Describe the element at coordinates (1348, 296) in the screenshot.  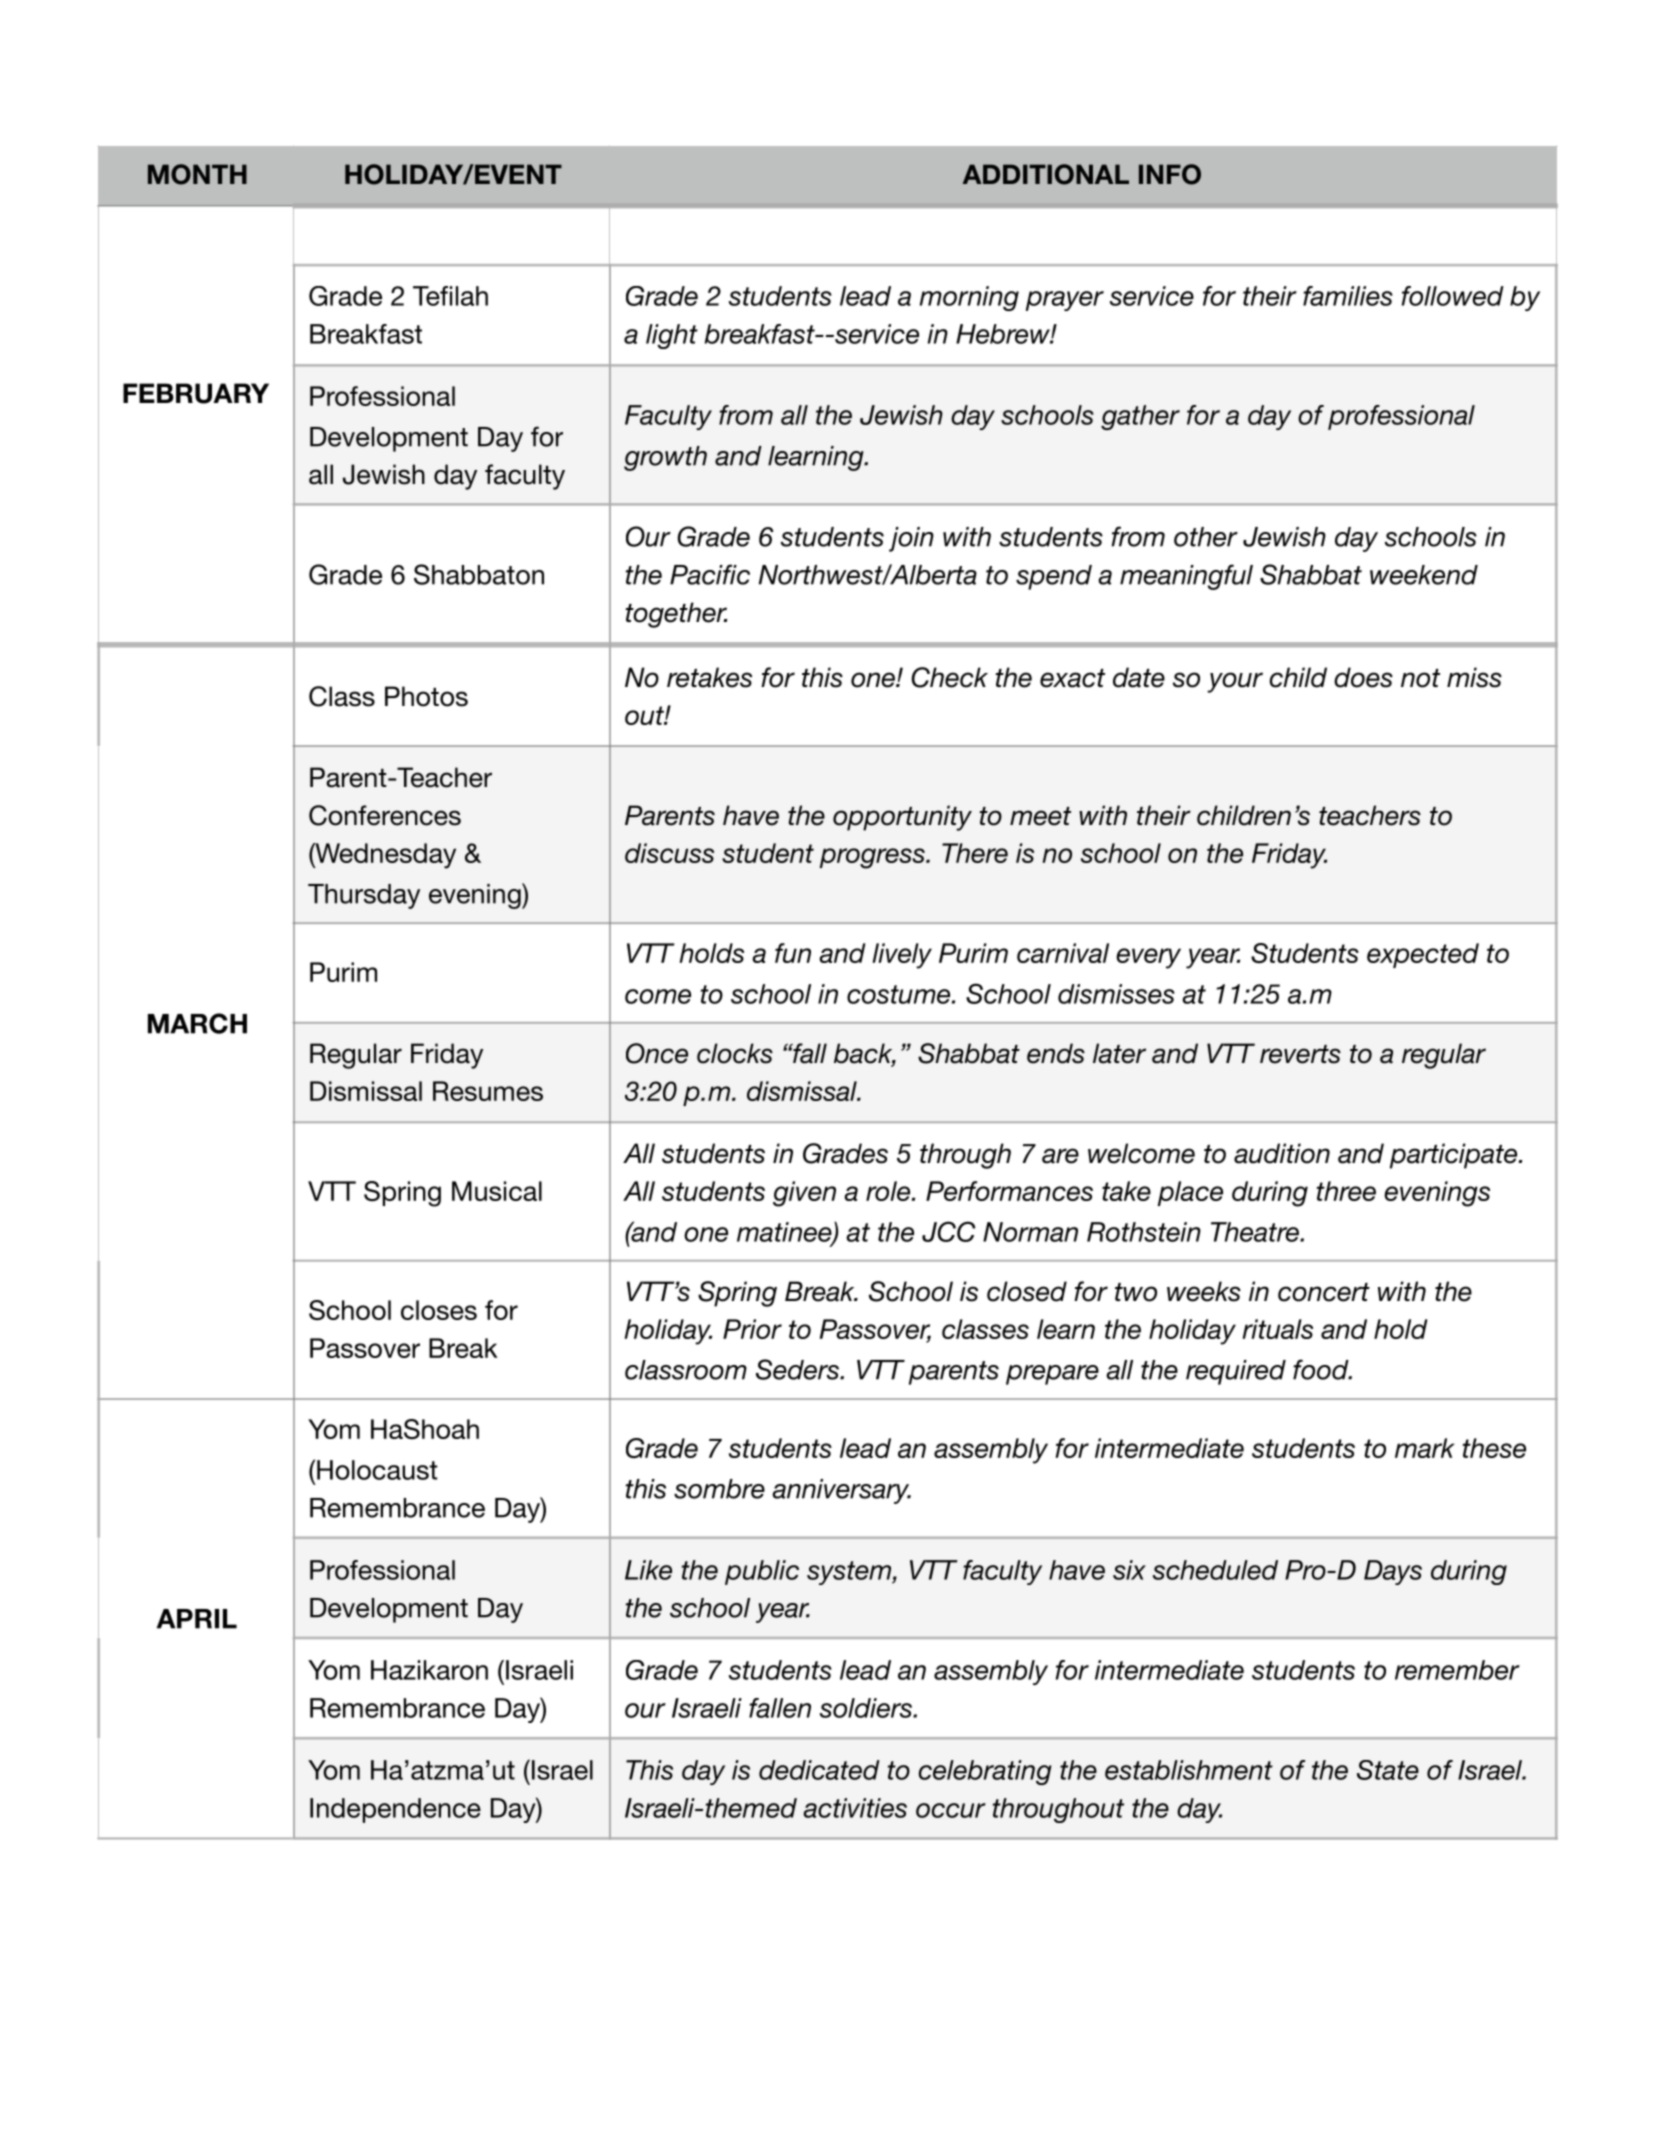
I see `families` at that location.
